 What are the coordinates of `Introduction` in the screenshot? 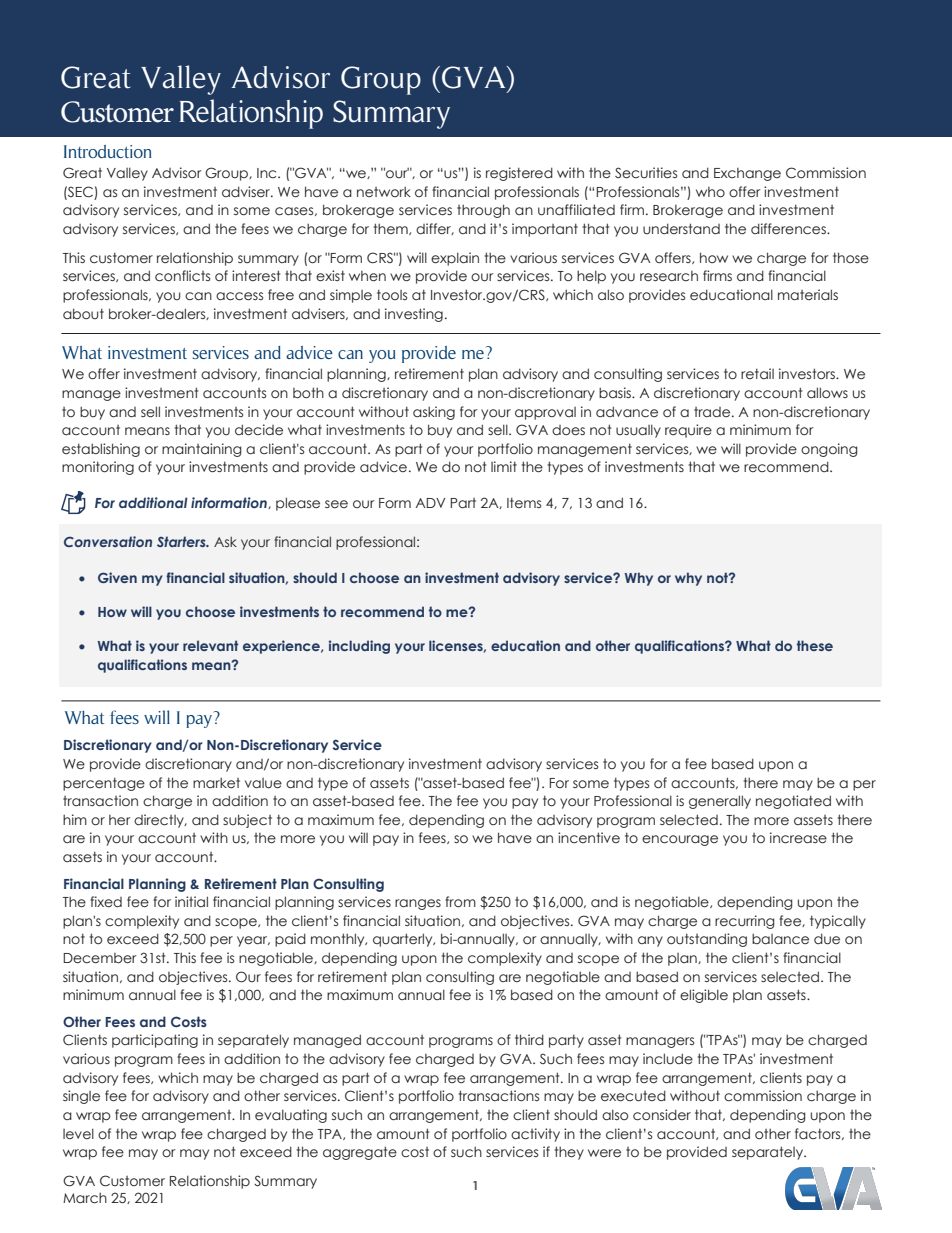 It's located at (107, 151).
